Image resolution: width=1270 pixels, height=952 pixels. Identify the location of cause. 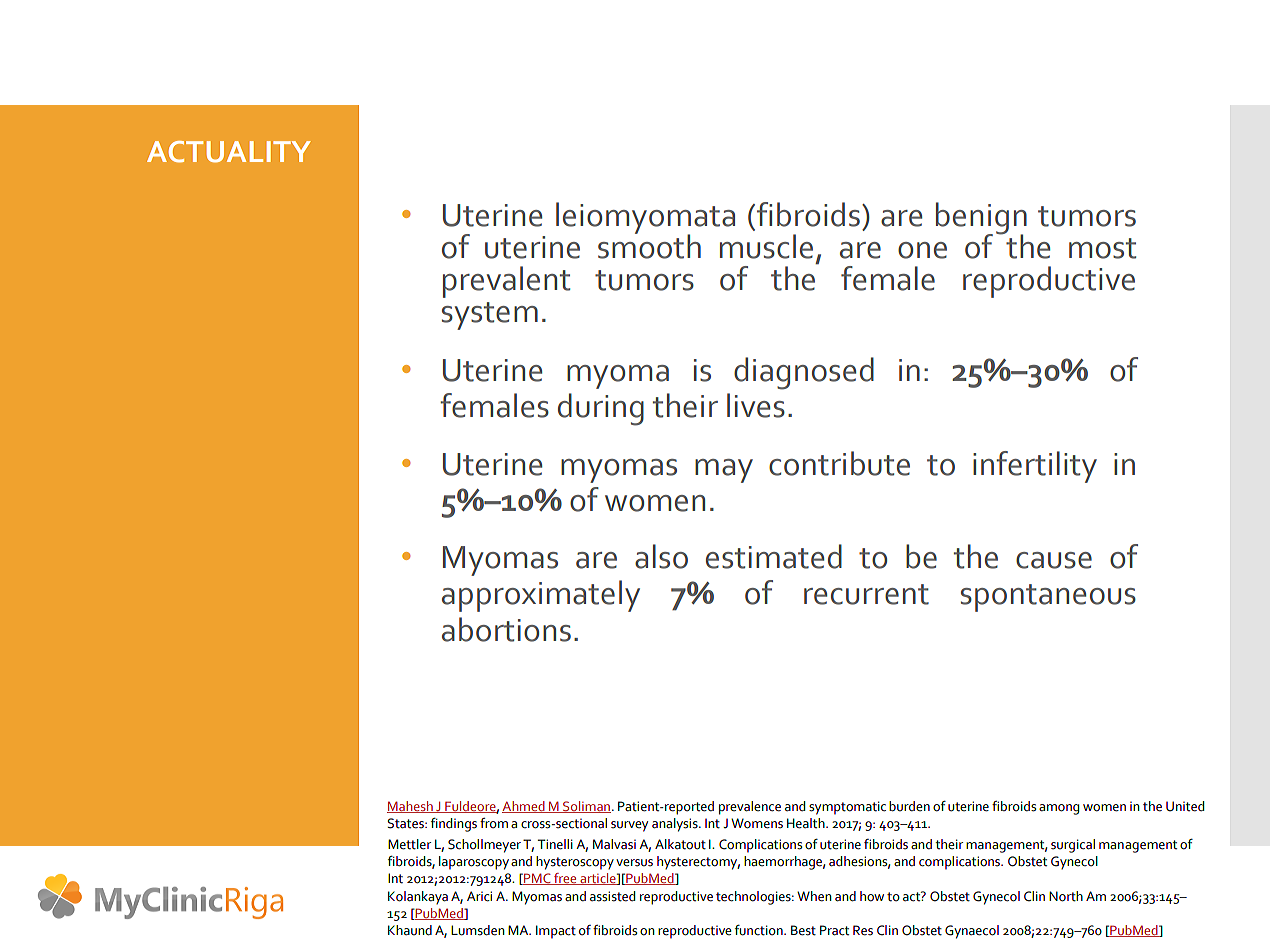
(1054, 560).
